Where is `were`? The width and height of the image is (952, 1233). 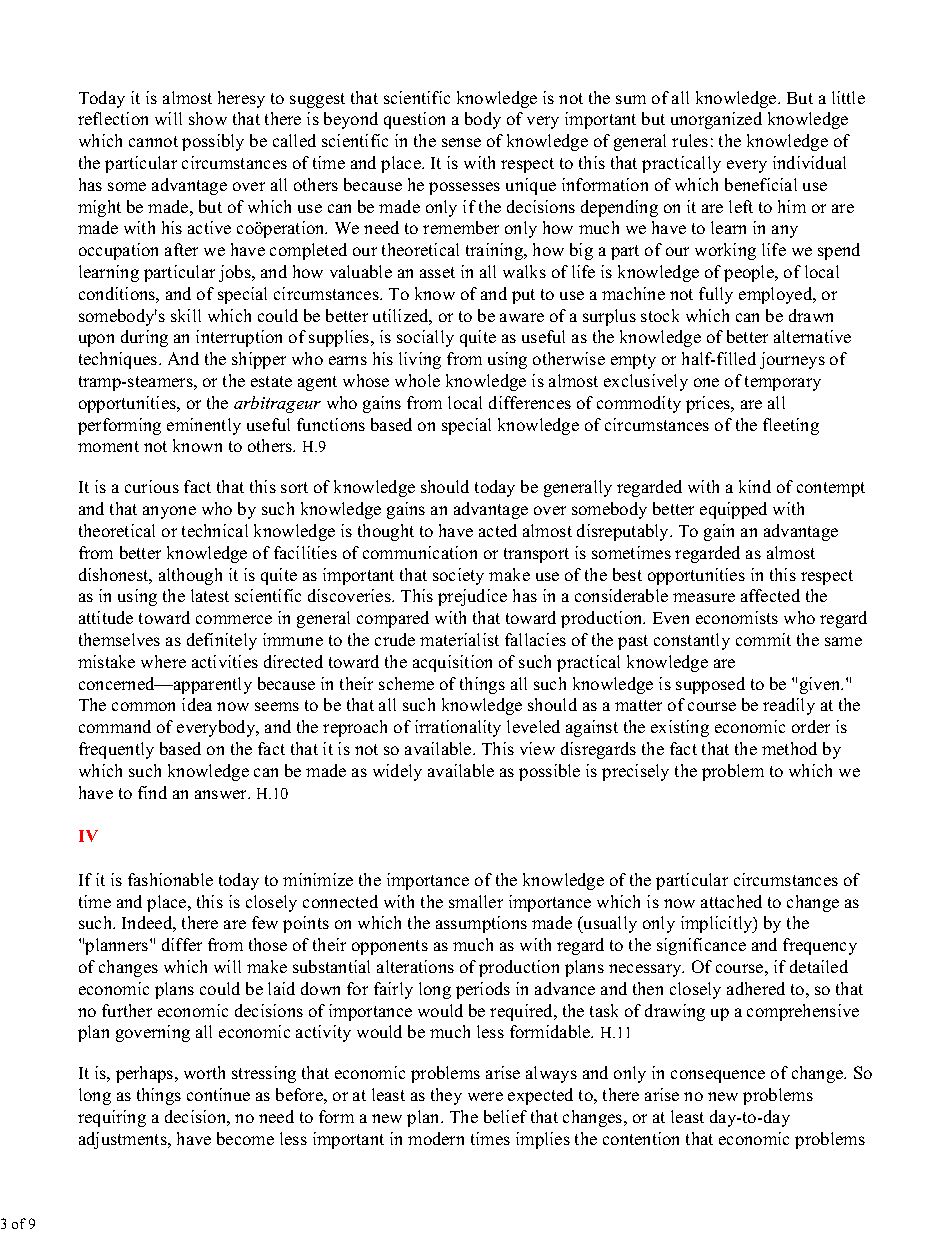 were is located at coordinates (485, 1096).
